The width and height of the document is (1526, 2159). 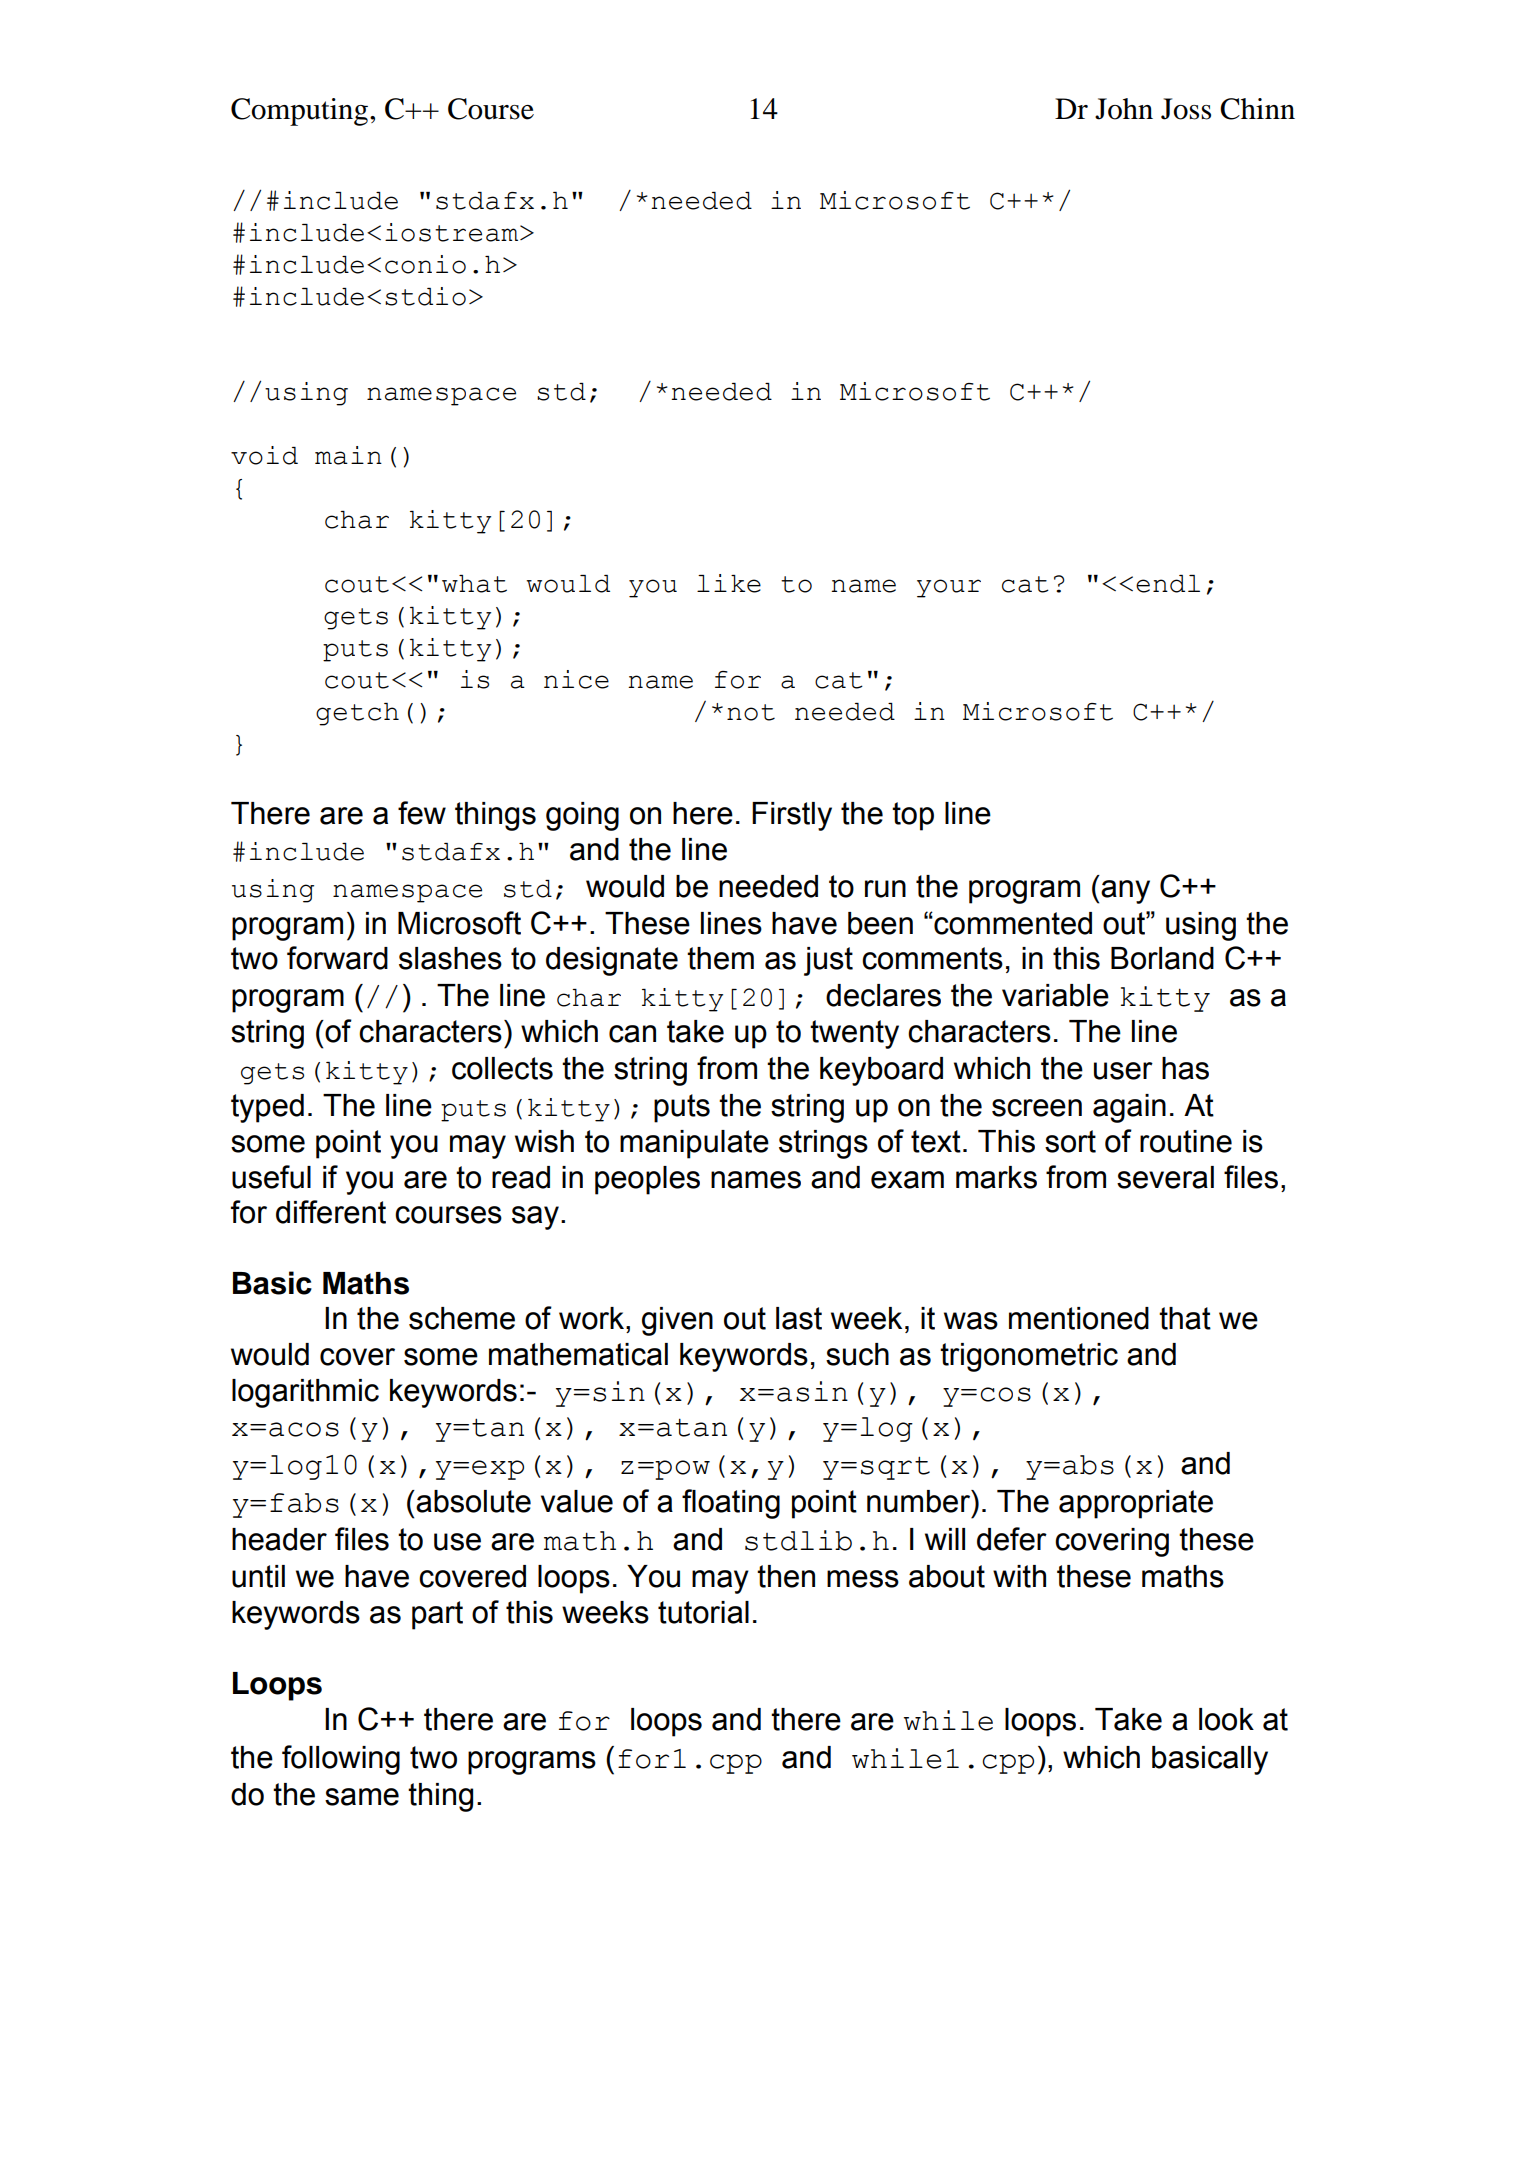 What do you see at coordinates (1124, 109) in the document?
I see `John` at bounding box center [1124, 109].
